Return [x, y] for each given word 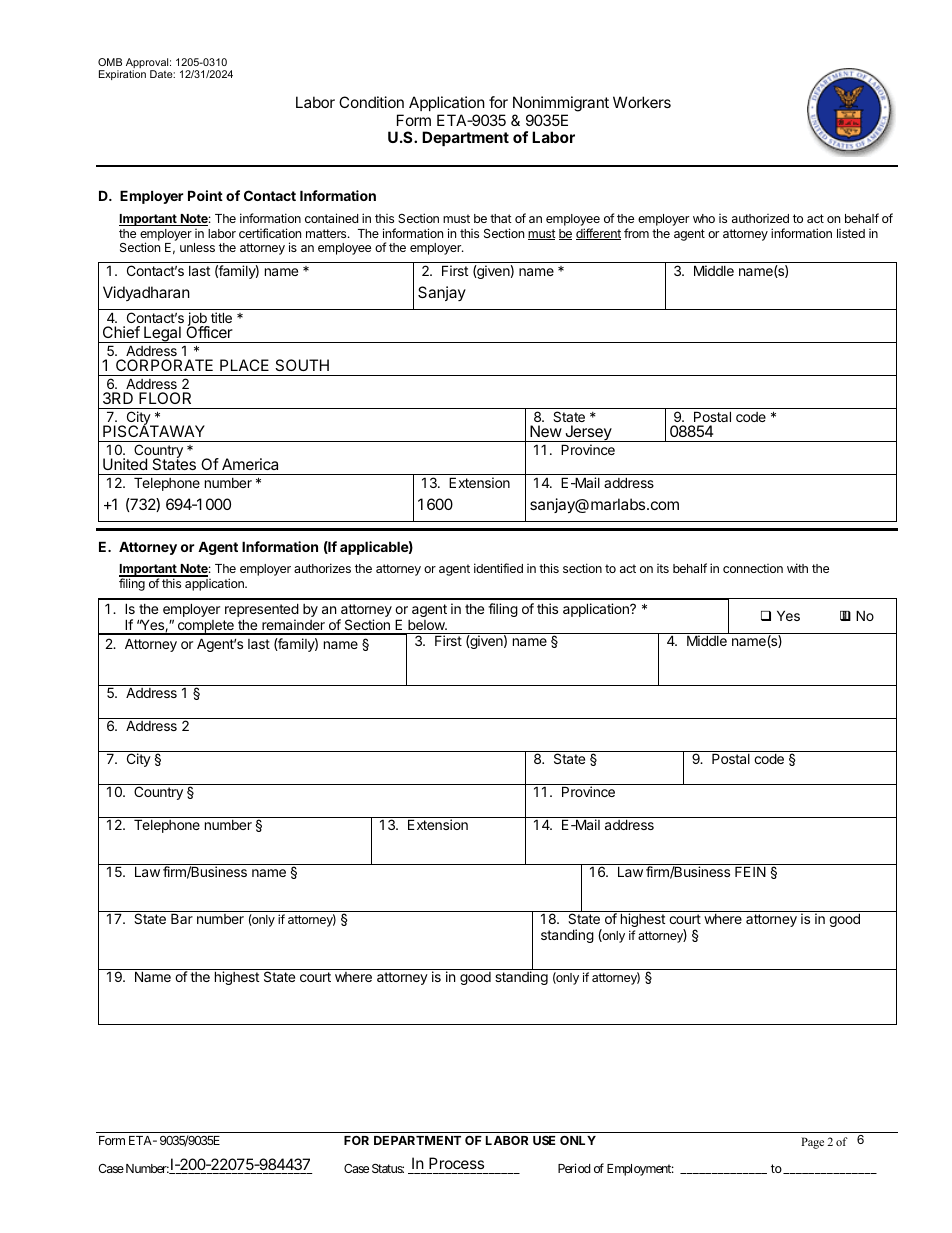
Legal [162, 334]
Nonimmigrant [561, 104]
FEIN [750, 871]
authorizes [322, 568]
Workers [642, 102]
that [501, 218]
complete [205, 627]
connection [753, 568]
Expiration [122, 75]
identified [498, 568]
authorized [760, 218]
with [797, 568]
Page [812, 1143]
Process [456, 1163]
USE [544, 1140]
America [250, 464]
